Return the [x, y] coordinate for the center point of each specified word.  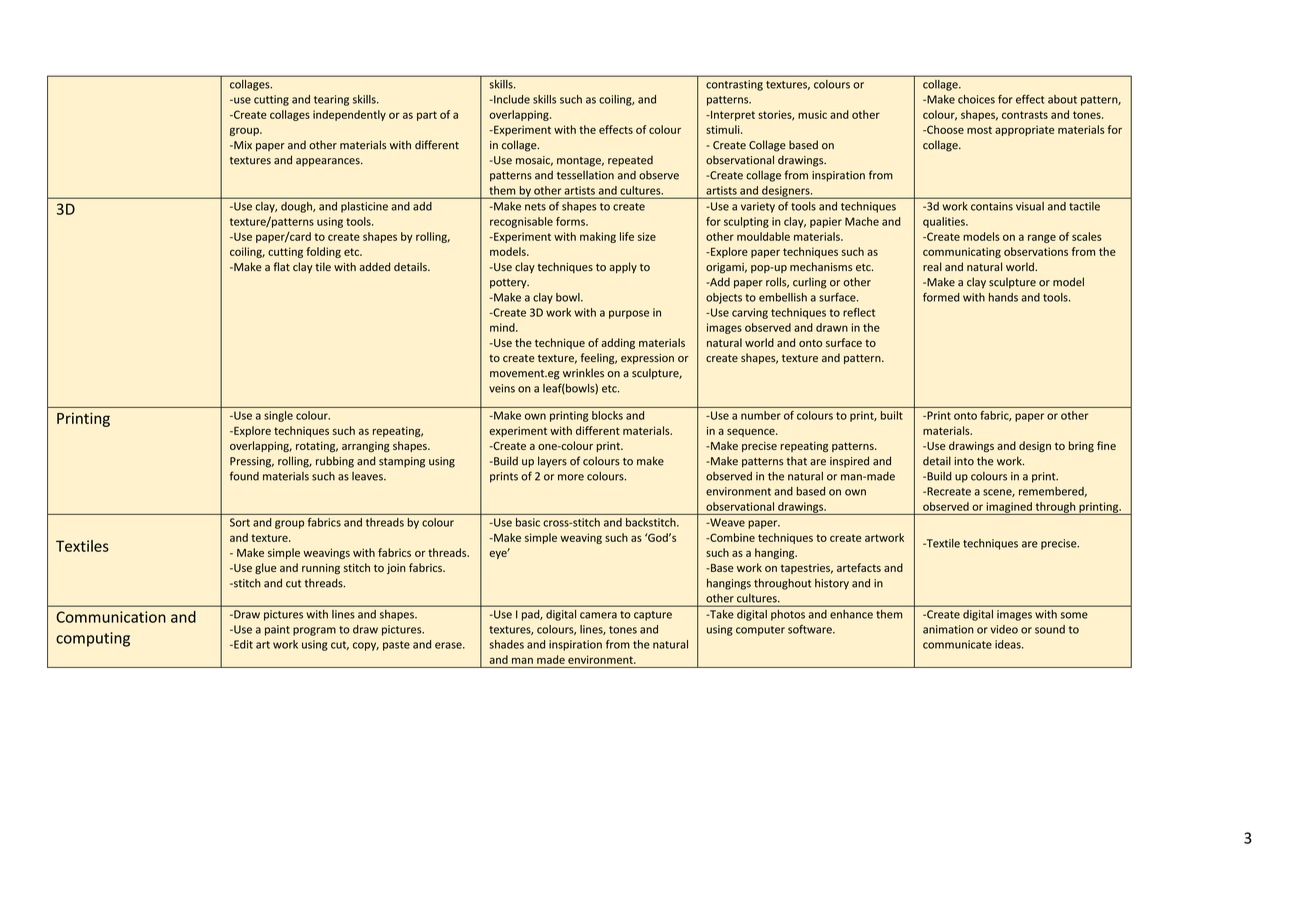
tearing [331, 100]
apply [623, 267]
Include [511, 99]
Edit [242, 644]
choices [976, 99]
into [964, 461]
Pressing [252, 462]
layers [552, 462]
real [932, 266]
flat [281, 266]
